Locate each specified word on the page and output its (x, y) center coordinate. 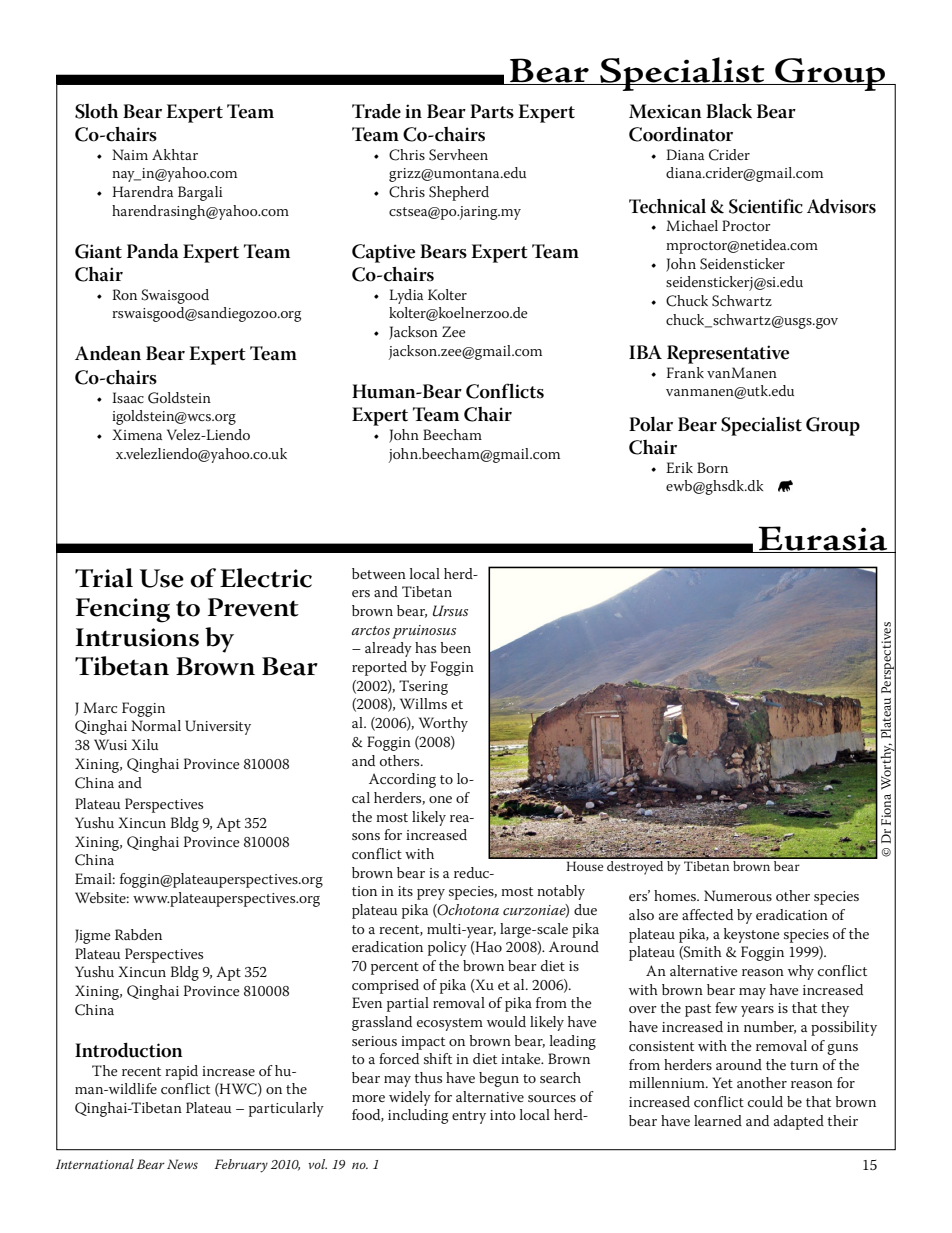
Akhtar (175, 154)
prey (431, 894)
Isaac (128, 397)
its (405, 891)
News (182, 1164)
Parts (492, 111)
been (455, 647)
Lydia (406, 296)
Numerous (738, 895)
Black (729, 111)
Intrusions (137, 637)
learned (718, 1120)
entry (469, 1117)
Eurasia (823, 539)
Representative (728, 354)
